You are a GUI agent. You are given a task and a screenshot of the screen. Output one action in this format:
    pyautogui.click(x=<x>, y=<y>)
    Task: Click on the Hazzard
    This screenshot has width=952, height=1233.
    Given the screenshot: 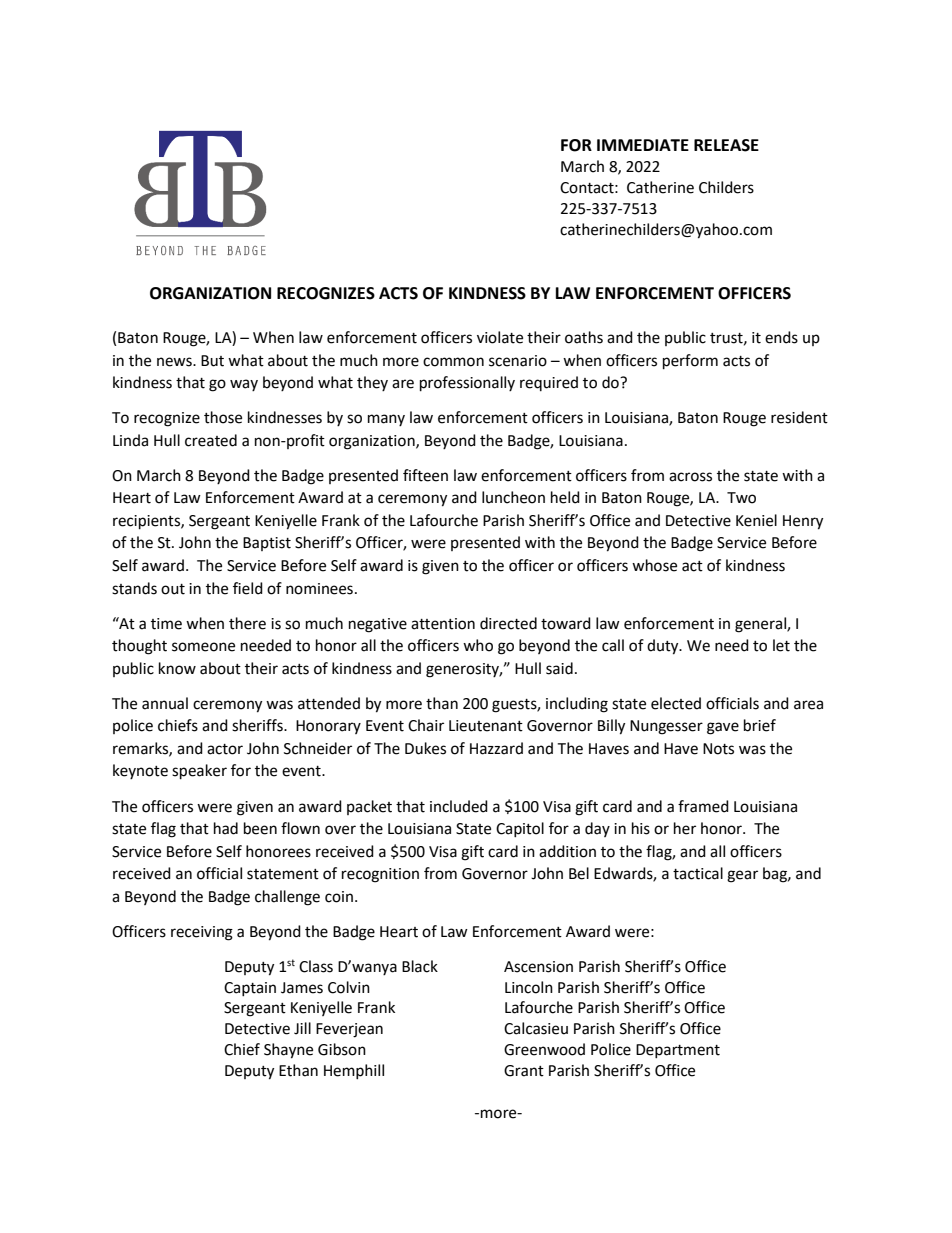 What is the action you would take?
    pyautogui.click(x=496, y=748)
